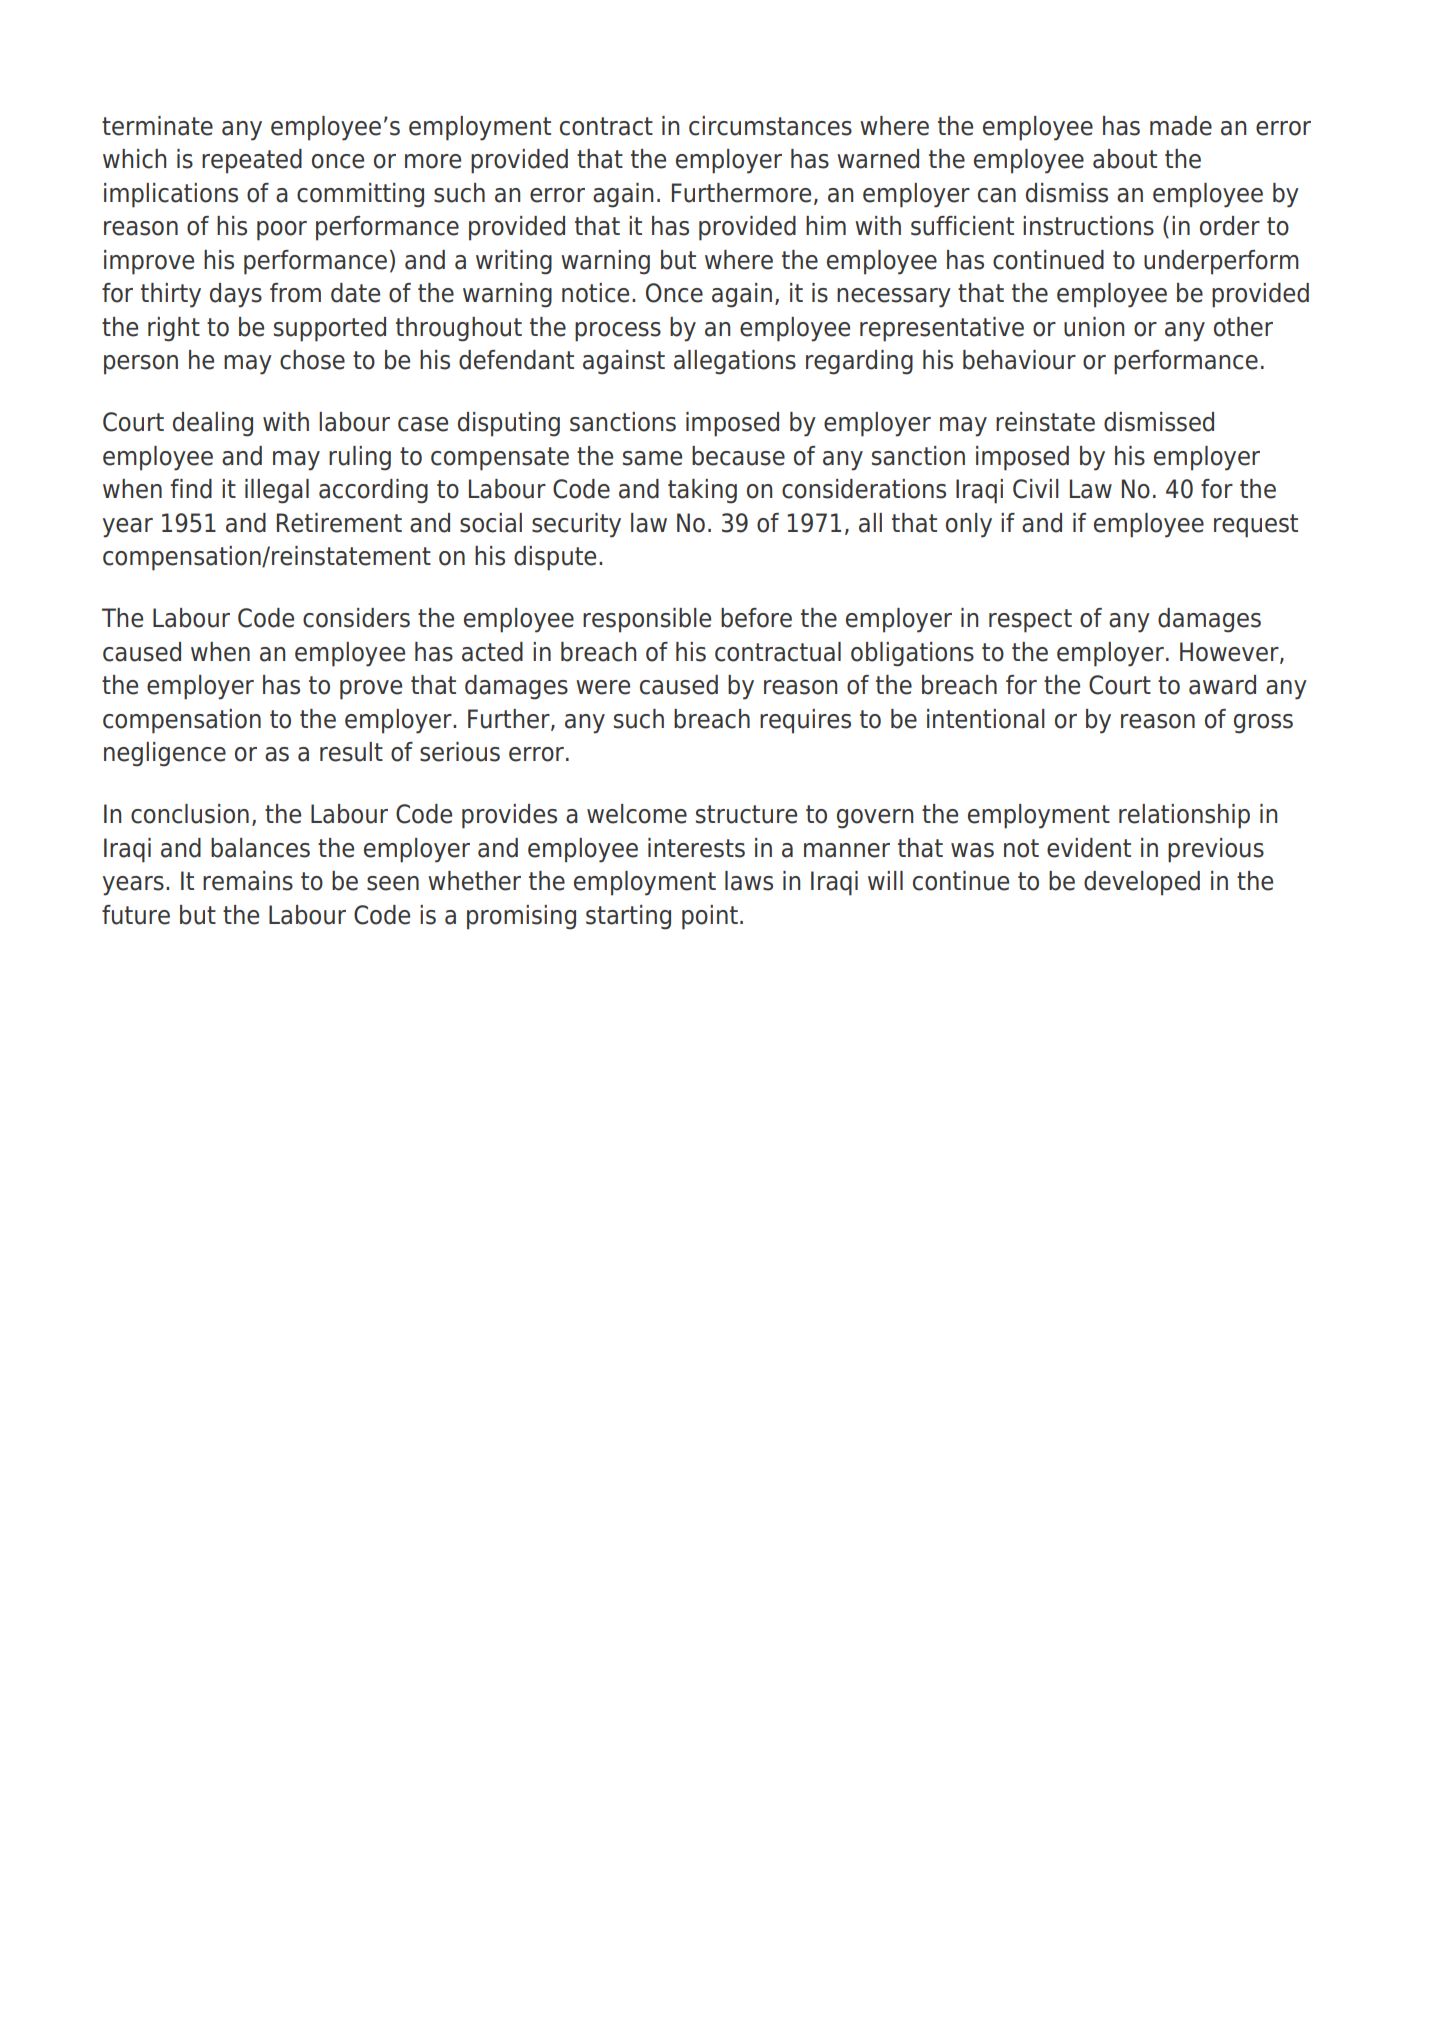  Describe the element at coordinates (252, 161) in the screenshot. I see `repeated` at that location.
